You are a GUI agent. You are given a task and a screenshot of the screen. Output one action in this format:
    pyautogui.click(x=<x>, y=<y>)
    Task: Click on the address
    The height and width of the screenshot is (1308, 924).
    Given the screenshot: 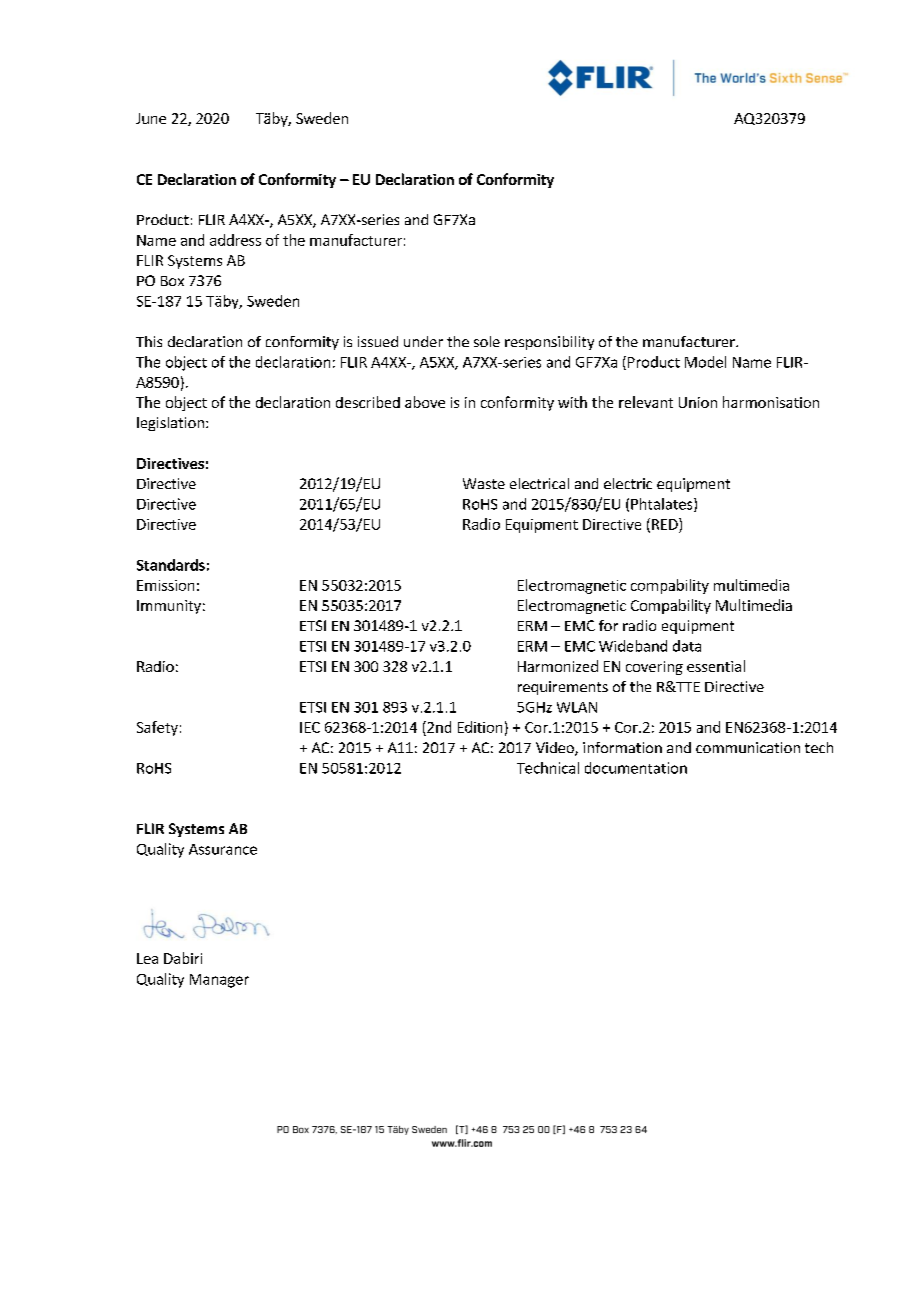 What is the action you would take?
    pyautogui.click(x=235, y=240)
